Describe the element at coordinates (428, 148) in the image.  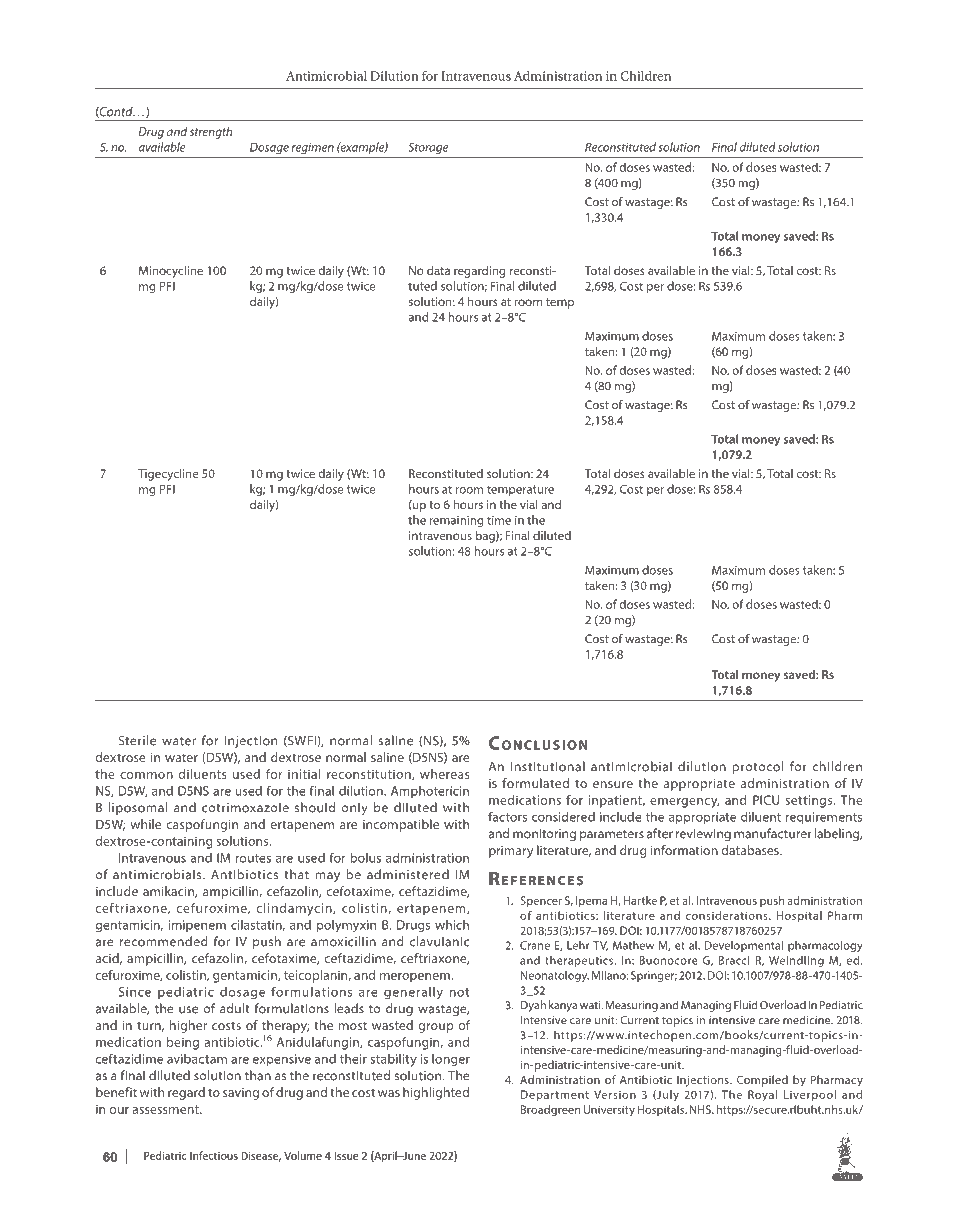
I see `Storage` at that location.
